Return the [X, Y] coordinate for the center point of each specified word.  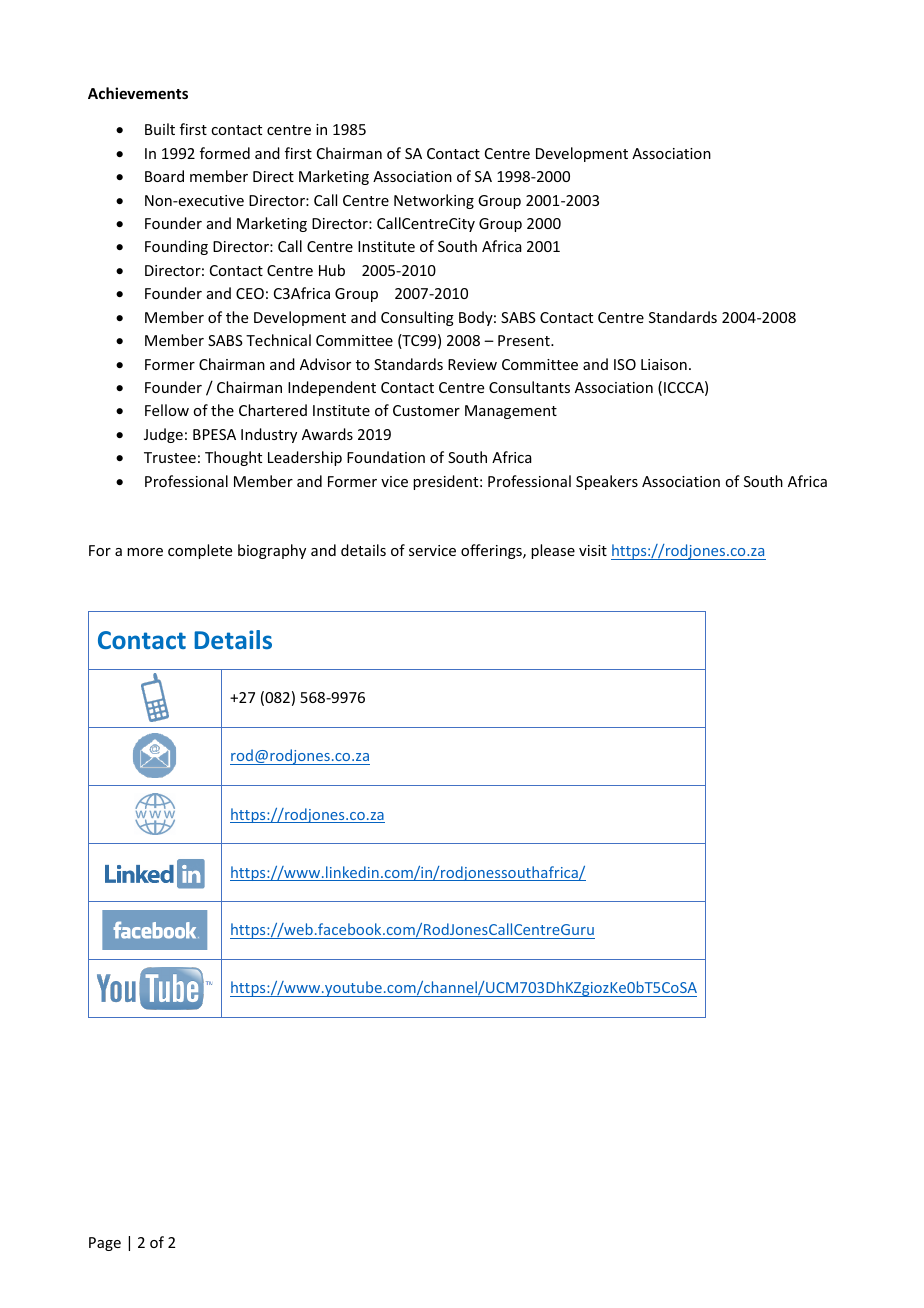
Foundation [386, 457]
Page [105, 1244]
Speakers [607, 482]
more [145, 552]
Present [525, 340]
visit [593, 550]
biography [272, 551]
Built [160, 129]
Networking [434, 201]
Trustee [170, 457]
